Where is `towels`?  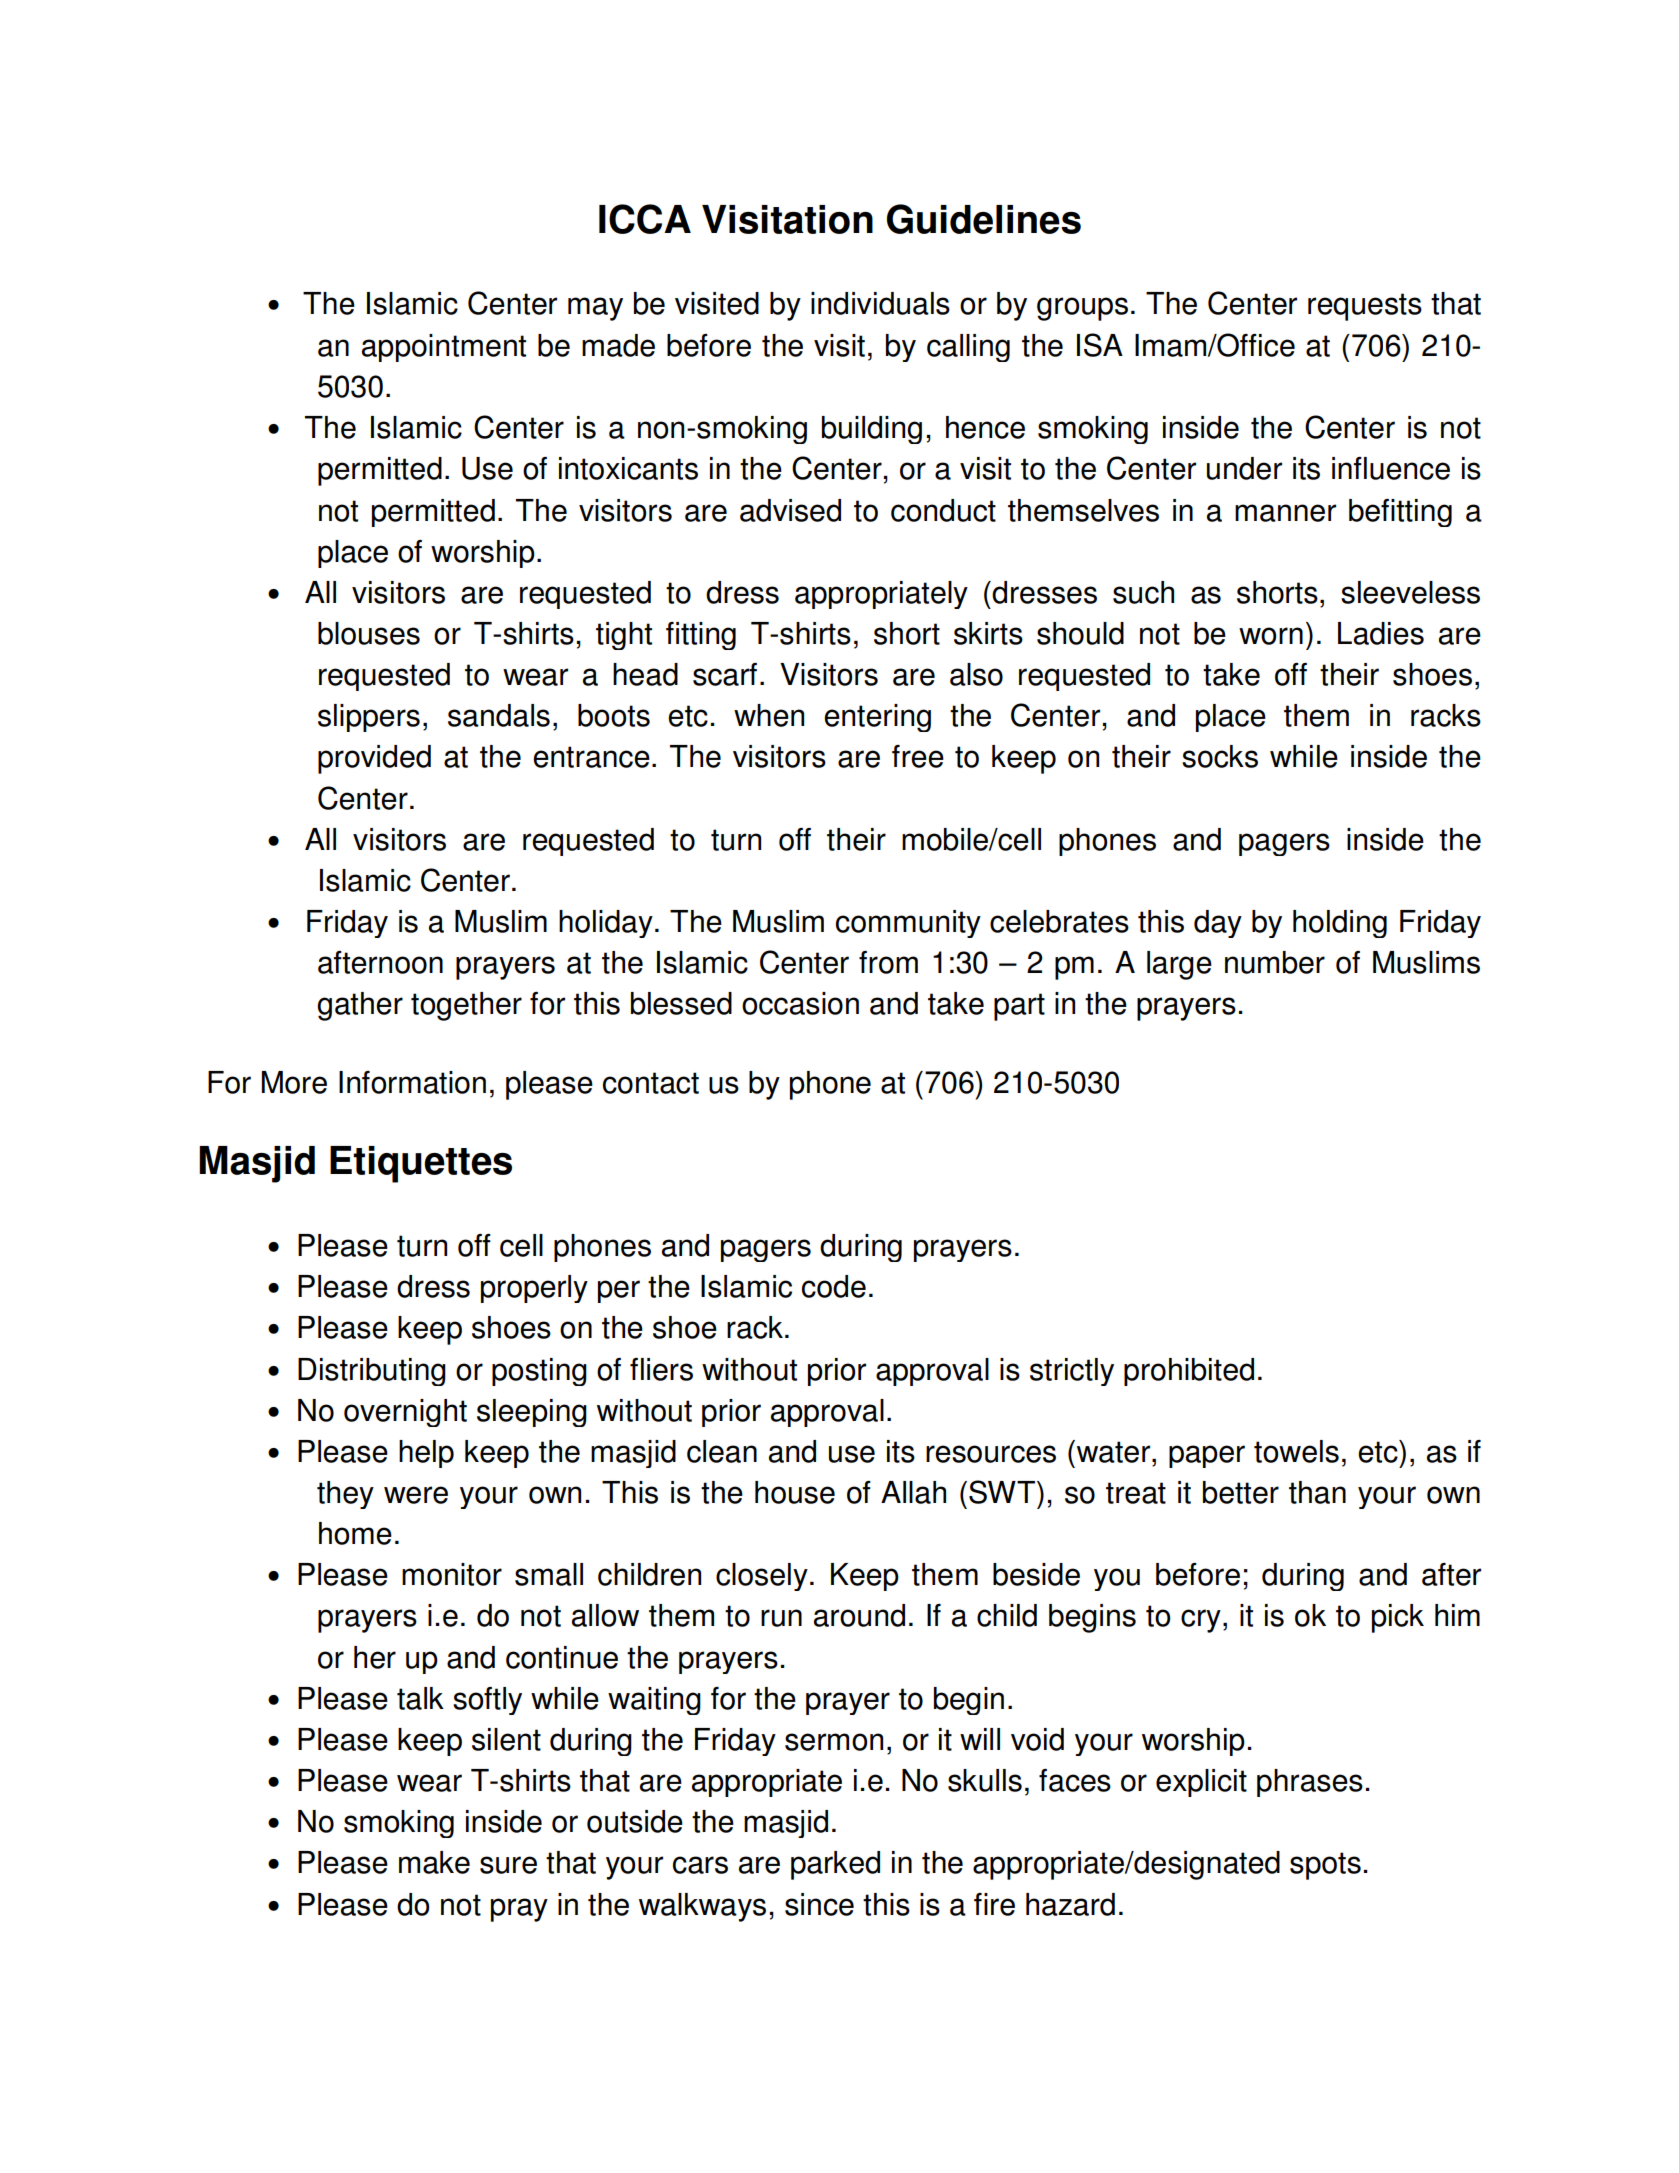
towels is located at coordinates (1296, 1451).
